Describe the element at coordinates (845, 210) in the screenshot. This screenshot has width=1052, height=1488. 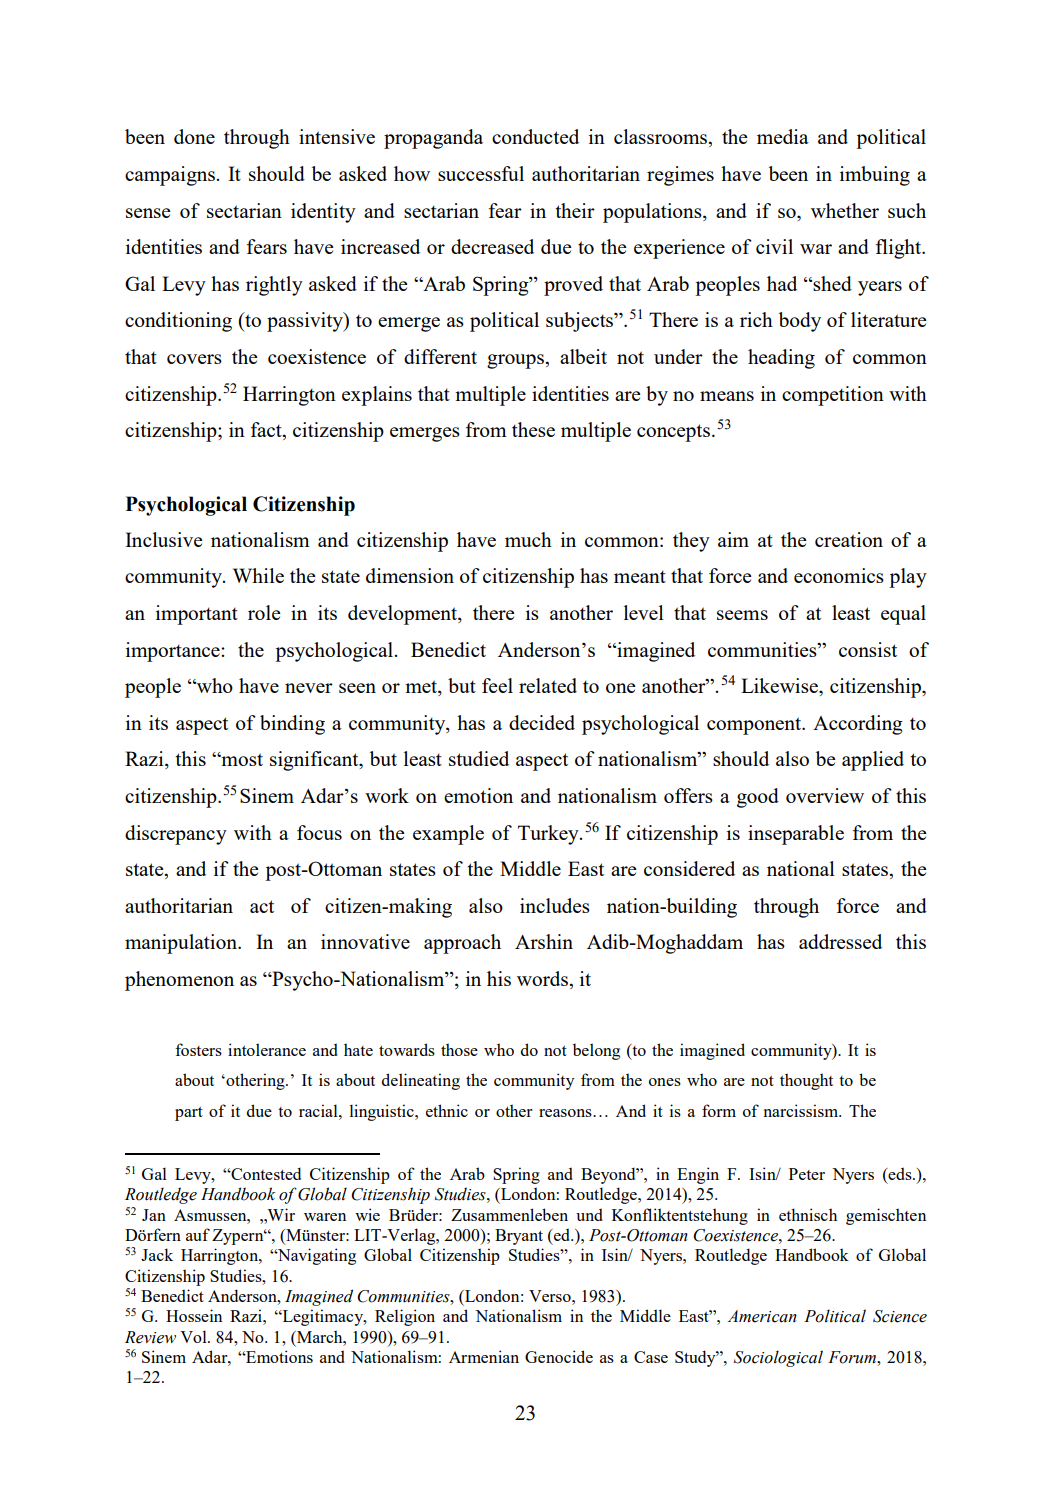
I see `whether` at that location.
